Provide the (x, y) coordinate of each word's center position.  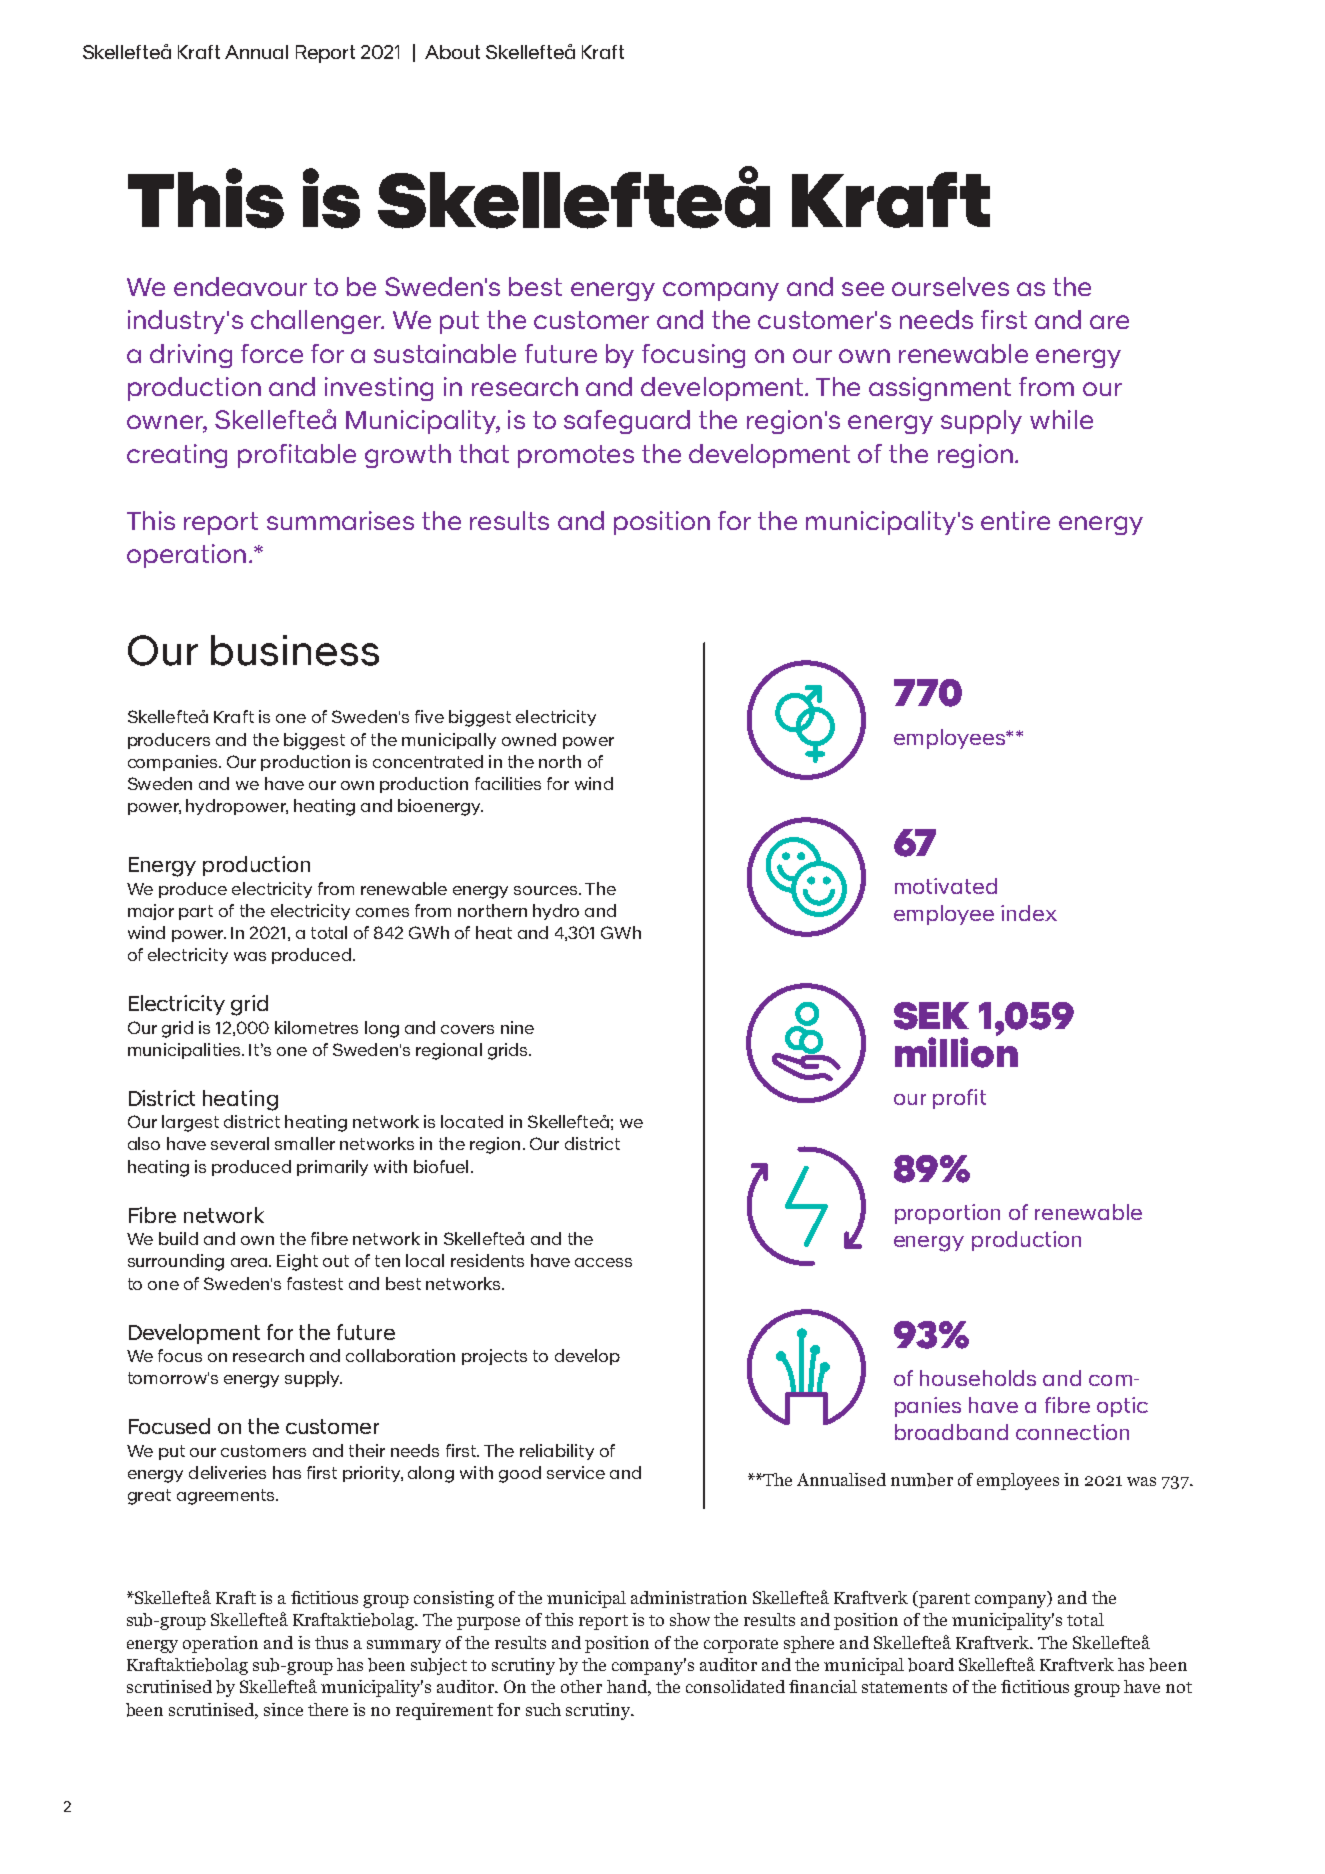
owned (529, 739)
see (863, 289)
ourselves (950, 286)
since (283, 1709)
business (295, 650)
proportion (947, 1214)
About (452, 52)
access (603, 1262)
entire (1015, 520)
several (240, 1143)
